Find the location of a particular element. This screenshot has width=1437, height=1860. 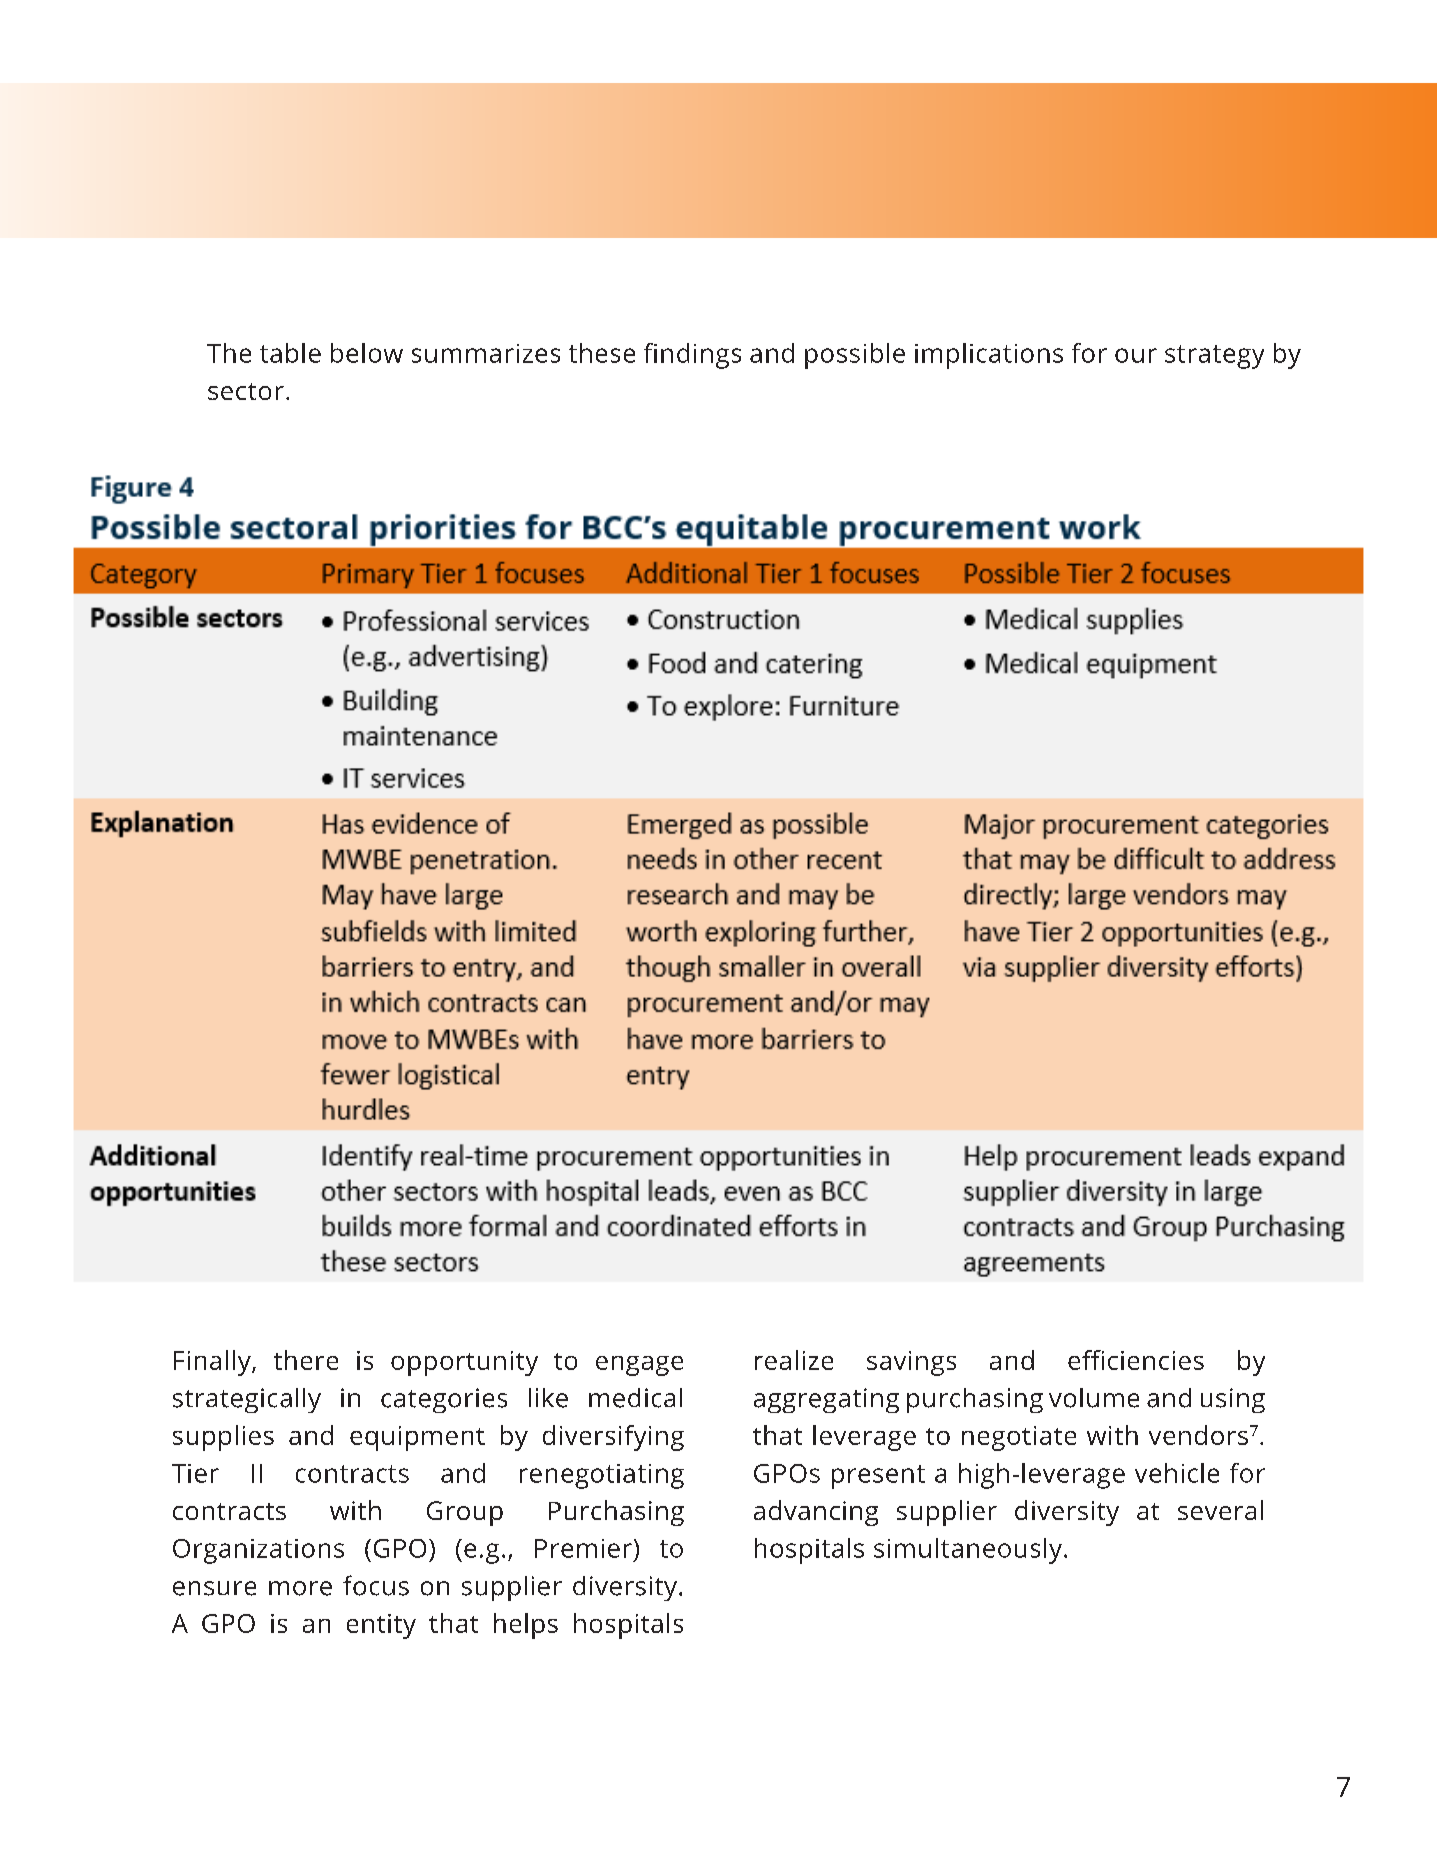

table is located at coordinates (290, 353).
